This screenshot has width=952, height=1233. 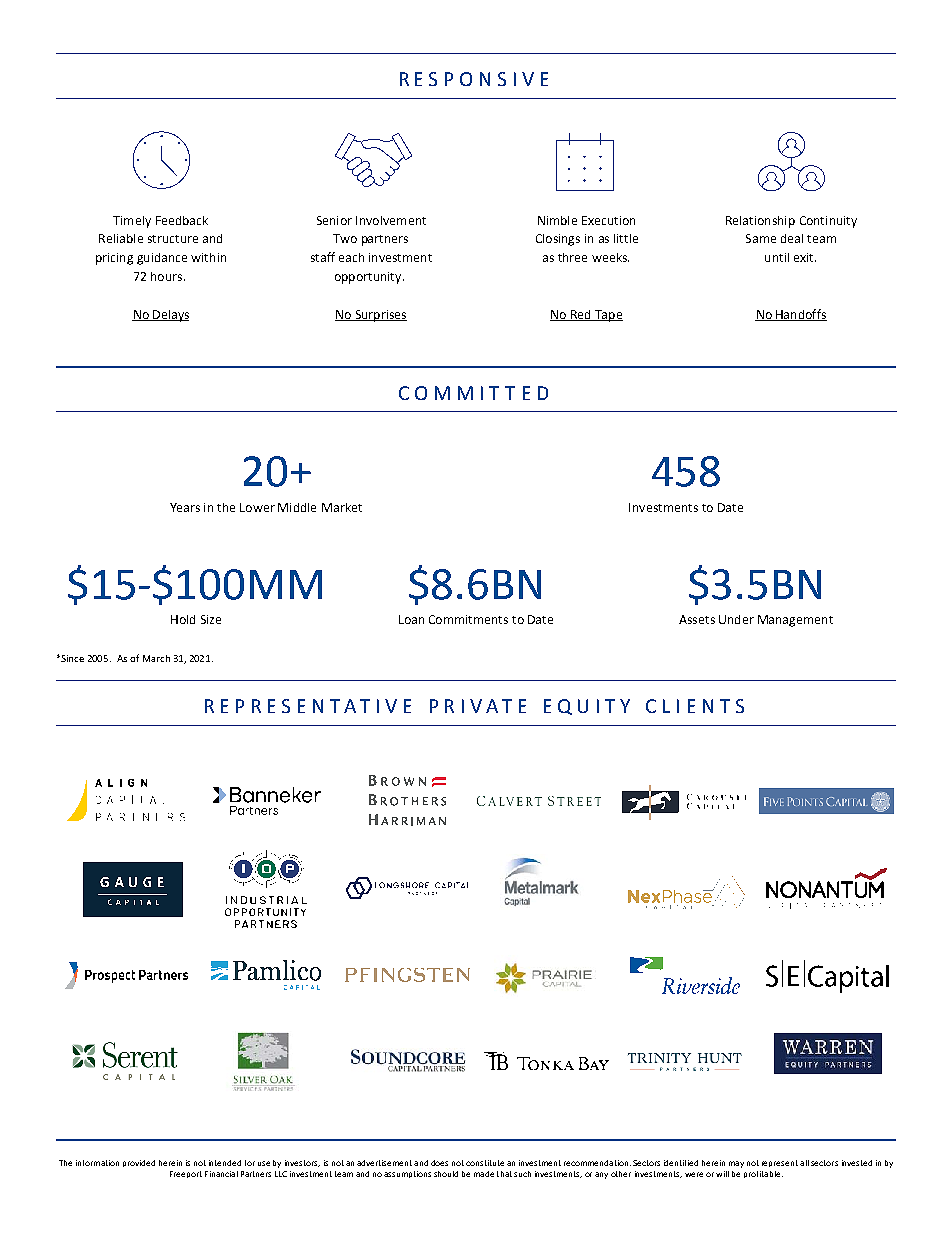 I want to click on may, so click(x=736, y=1164).
